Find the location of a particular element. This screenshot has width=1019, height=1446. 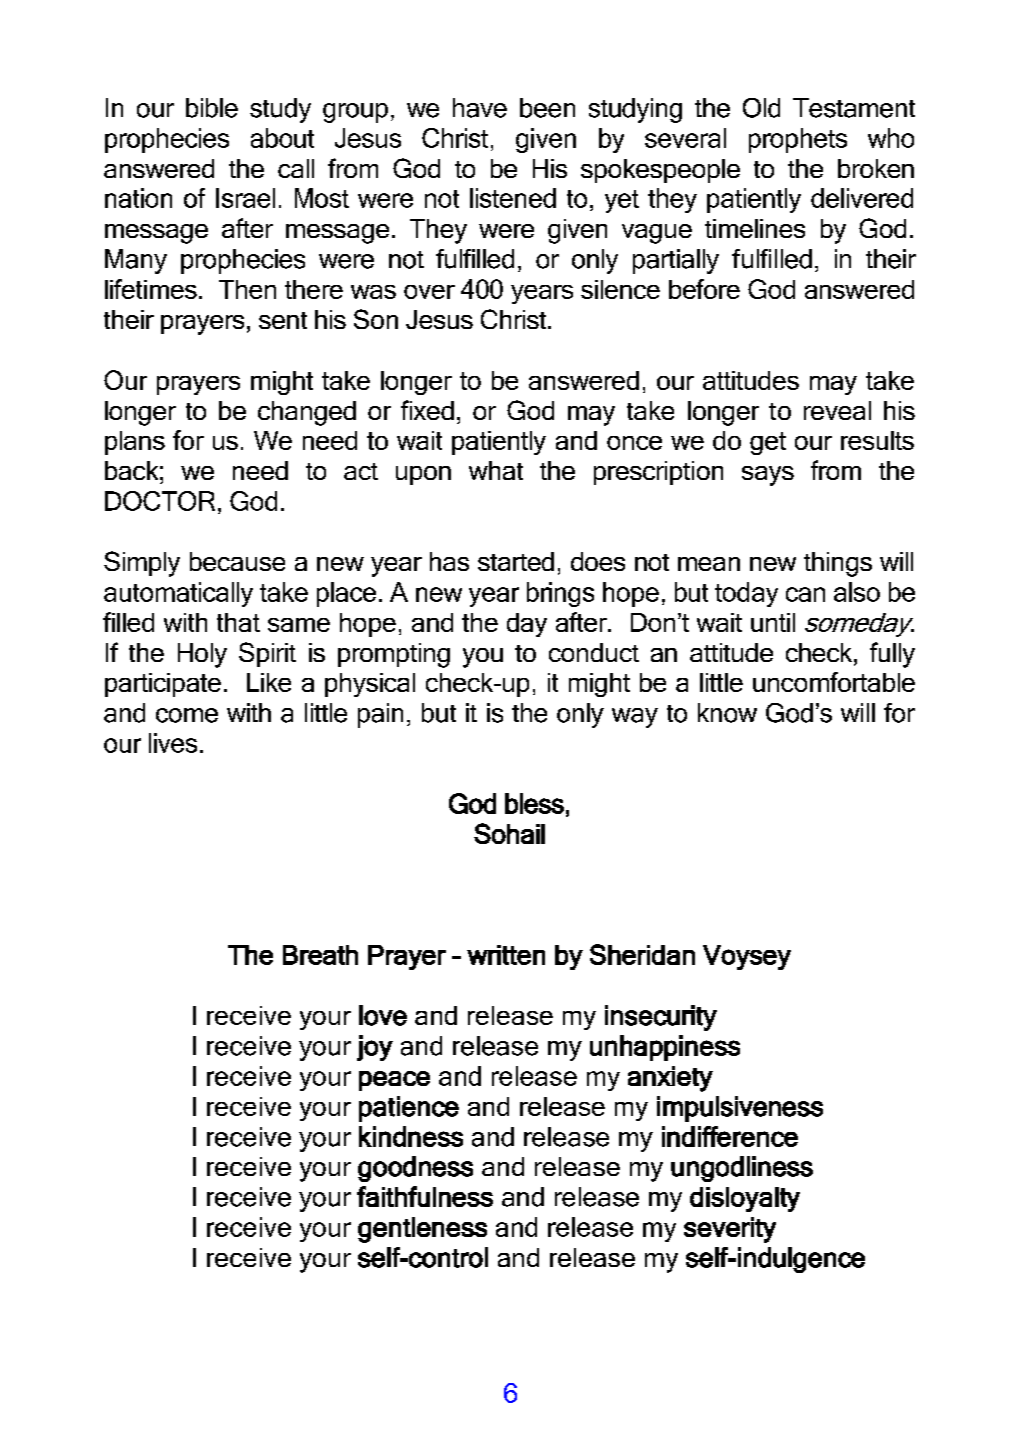

bible is located at coordinates (212, 108).
